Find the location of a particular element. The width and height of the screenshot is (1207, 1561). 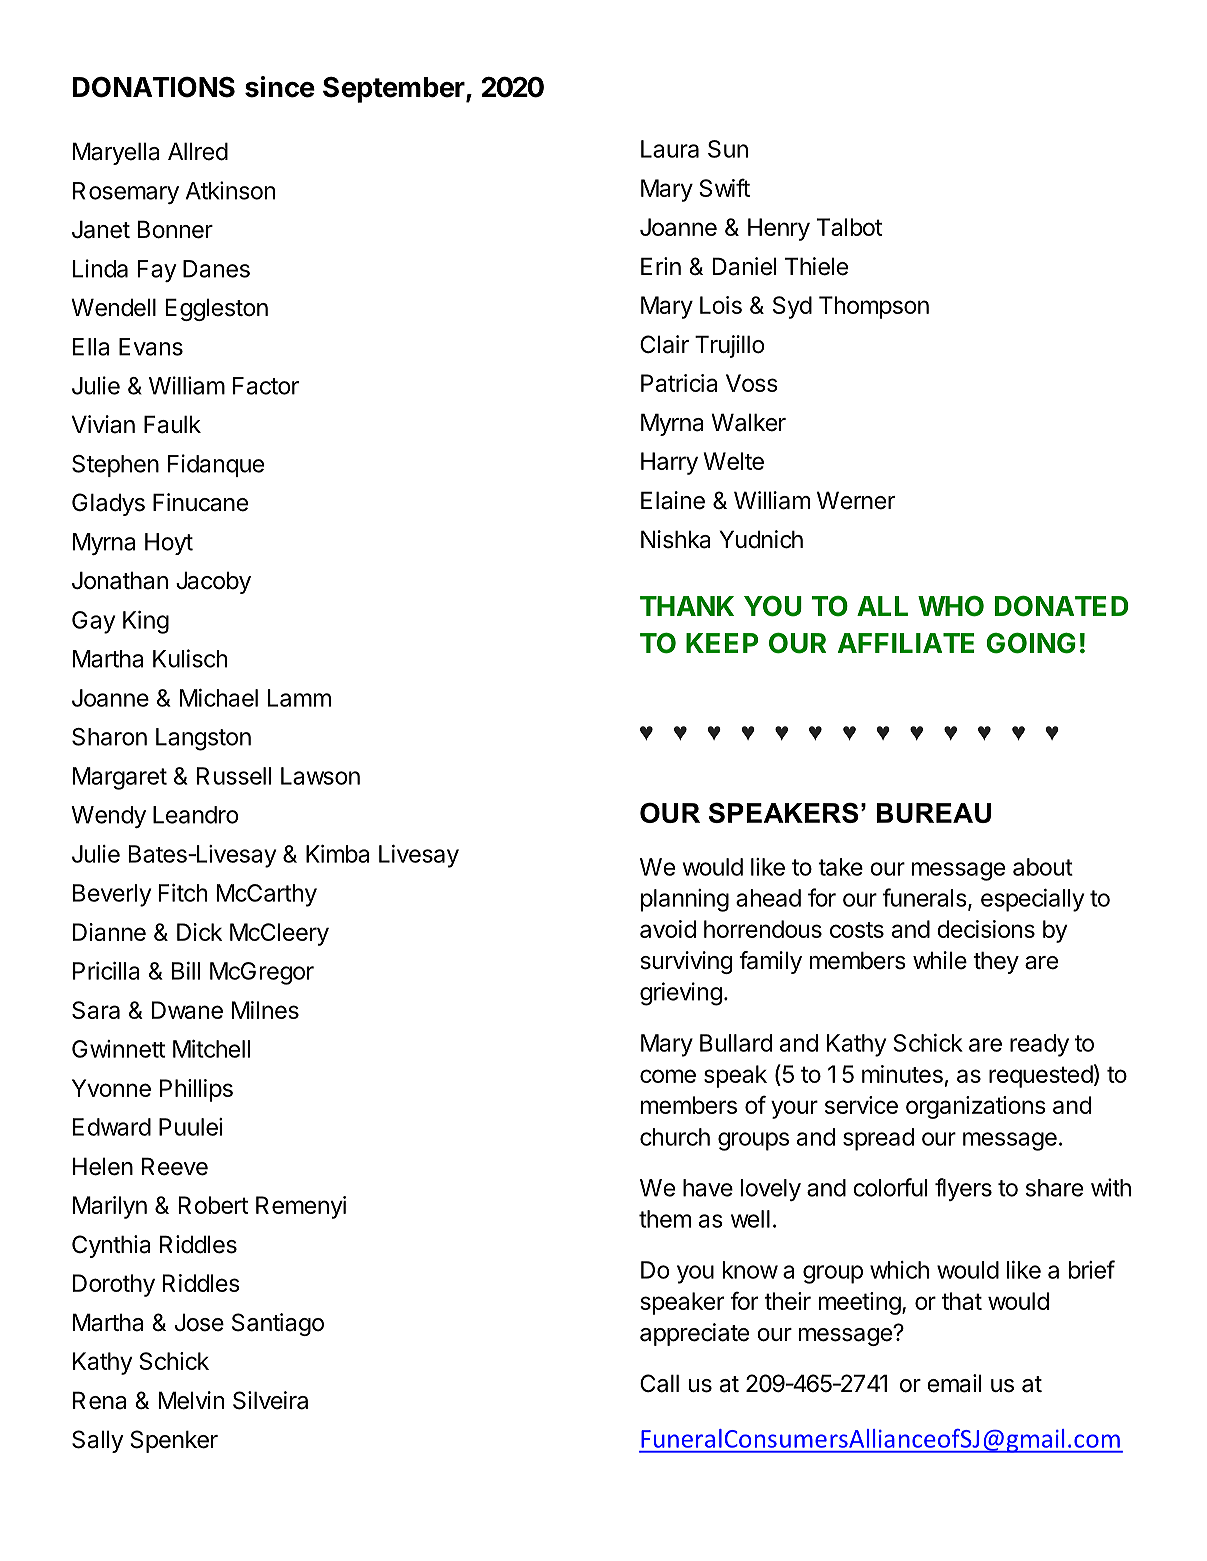

Laura is located at coordinates (670, 149).
